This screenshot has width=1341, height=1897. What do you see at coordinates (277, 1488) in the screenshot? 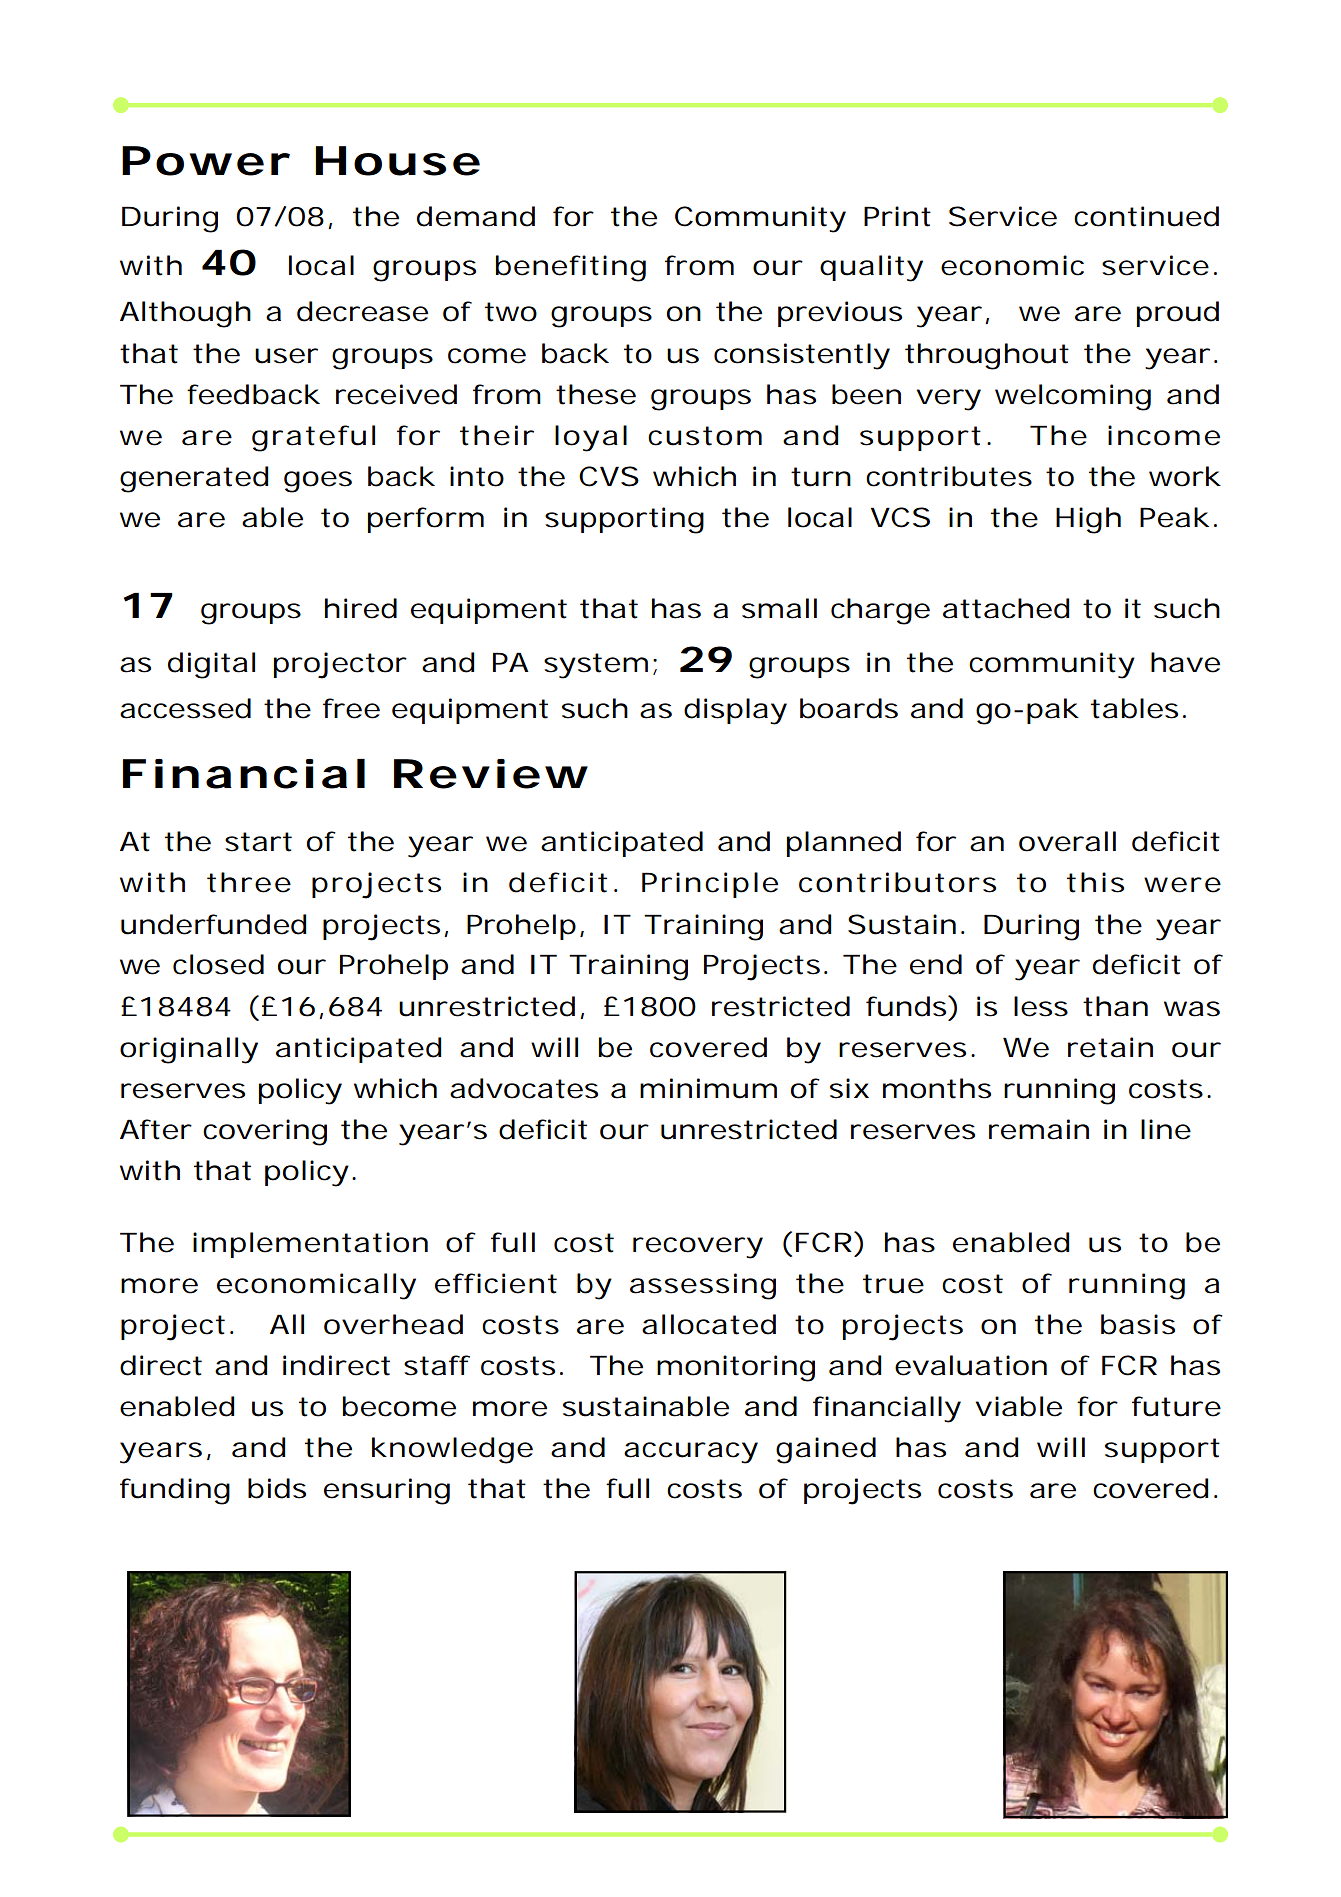
I see `bids` at bounding box center [277, 1488].
